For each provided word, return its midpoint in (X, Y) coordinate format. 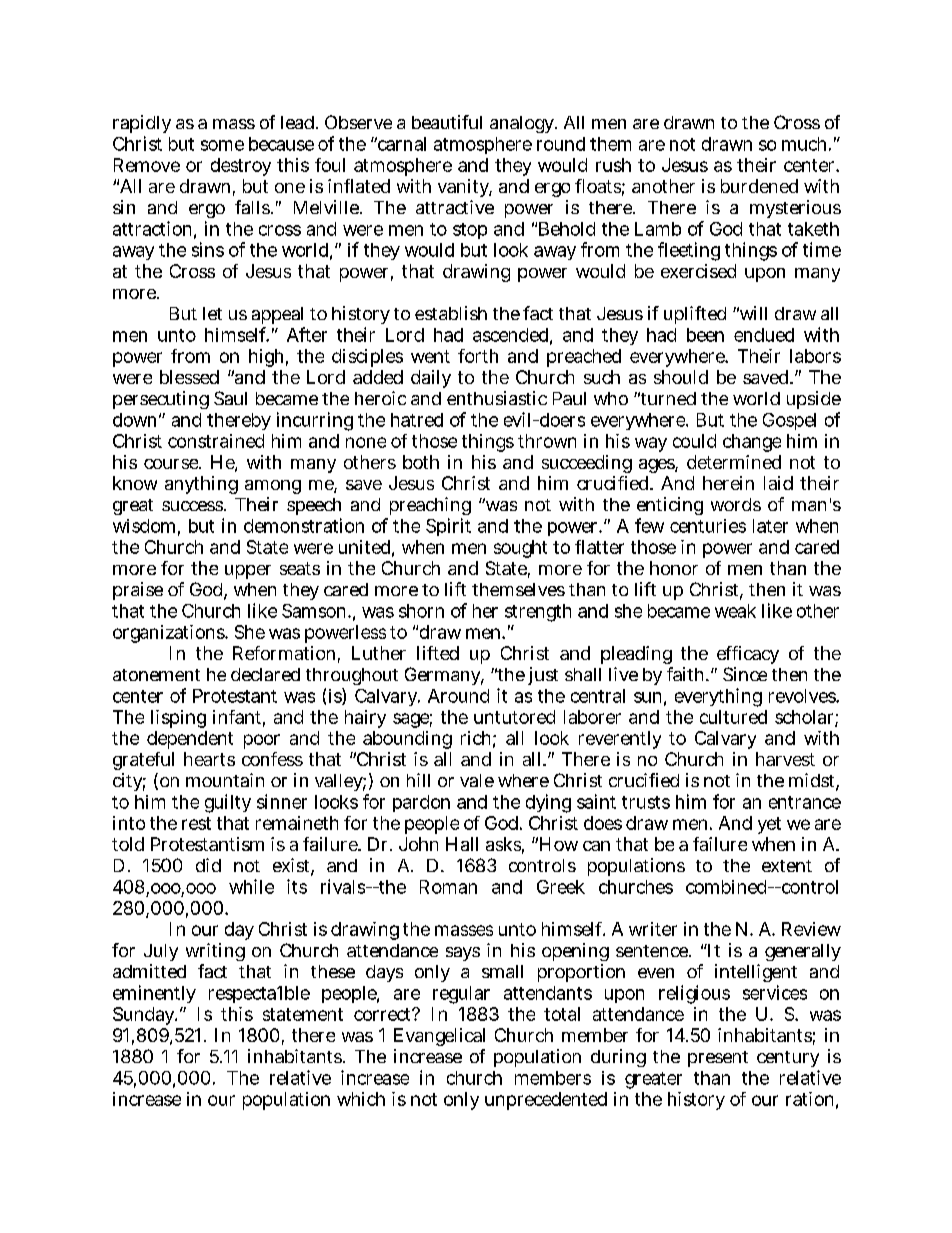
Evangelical (439, 1037)
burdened (759, 186)
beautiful (447, 122)
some (222, 145)
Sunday (145, 1016)
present (718, 1059)
